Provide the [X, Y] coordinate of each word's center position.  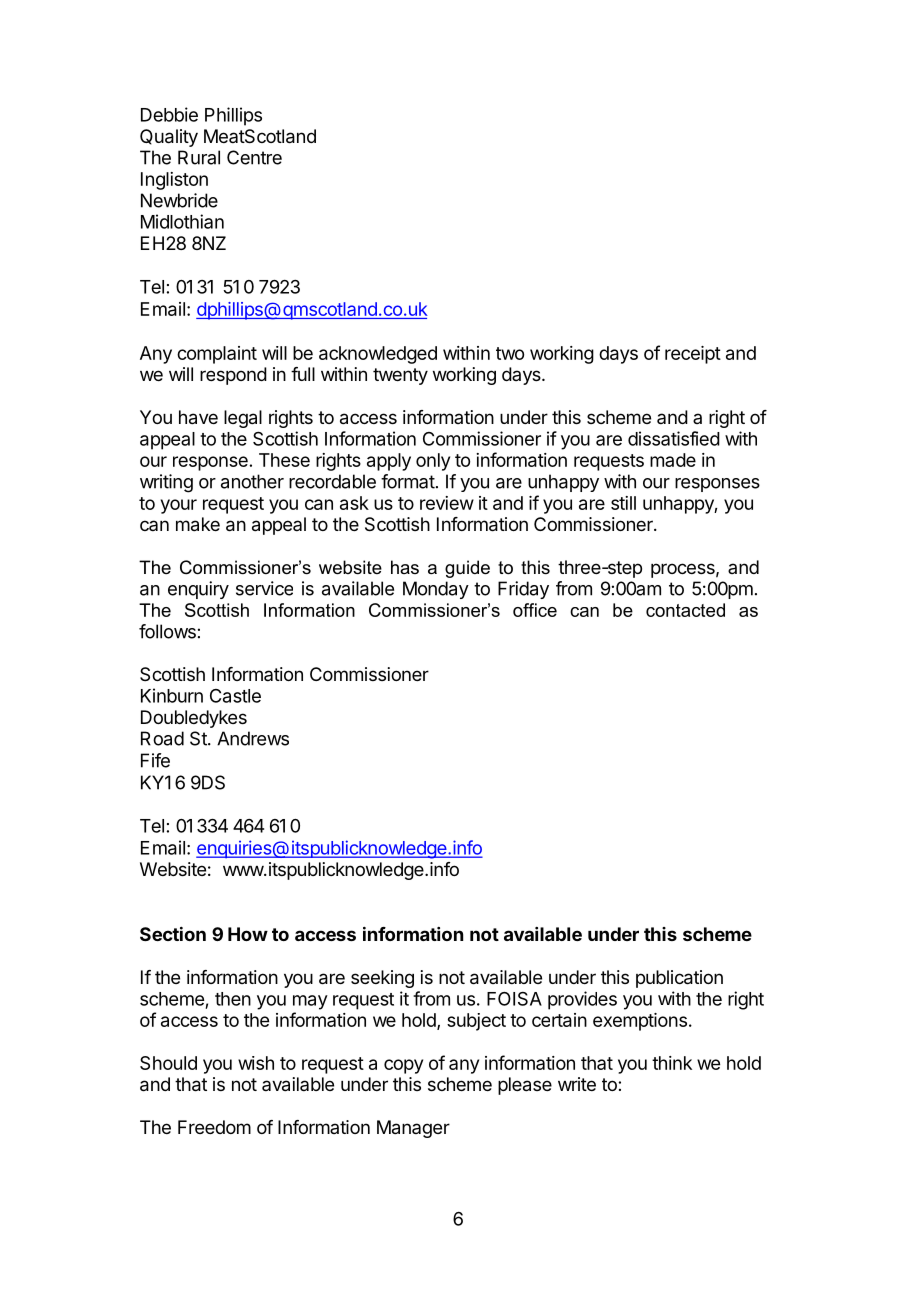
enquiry [198, 590]
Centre [254, 157]
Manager [413, 1129]
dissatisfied [674, 438]
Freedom [214, 1127]
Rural [199, 157]
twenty [400, 376]
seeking [382, 979]
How [248, 934]
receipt [693, 355]
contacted [685, 610]
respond [233, 376]
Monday [436, 590]
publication [679, 979]
